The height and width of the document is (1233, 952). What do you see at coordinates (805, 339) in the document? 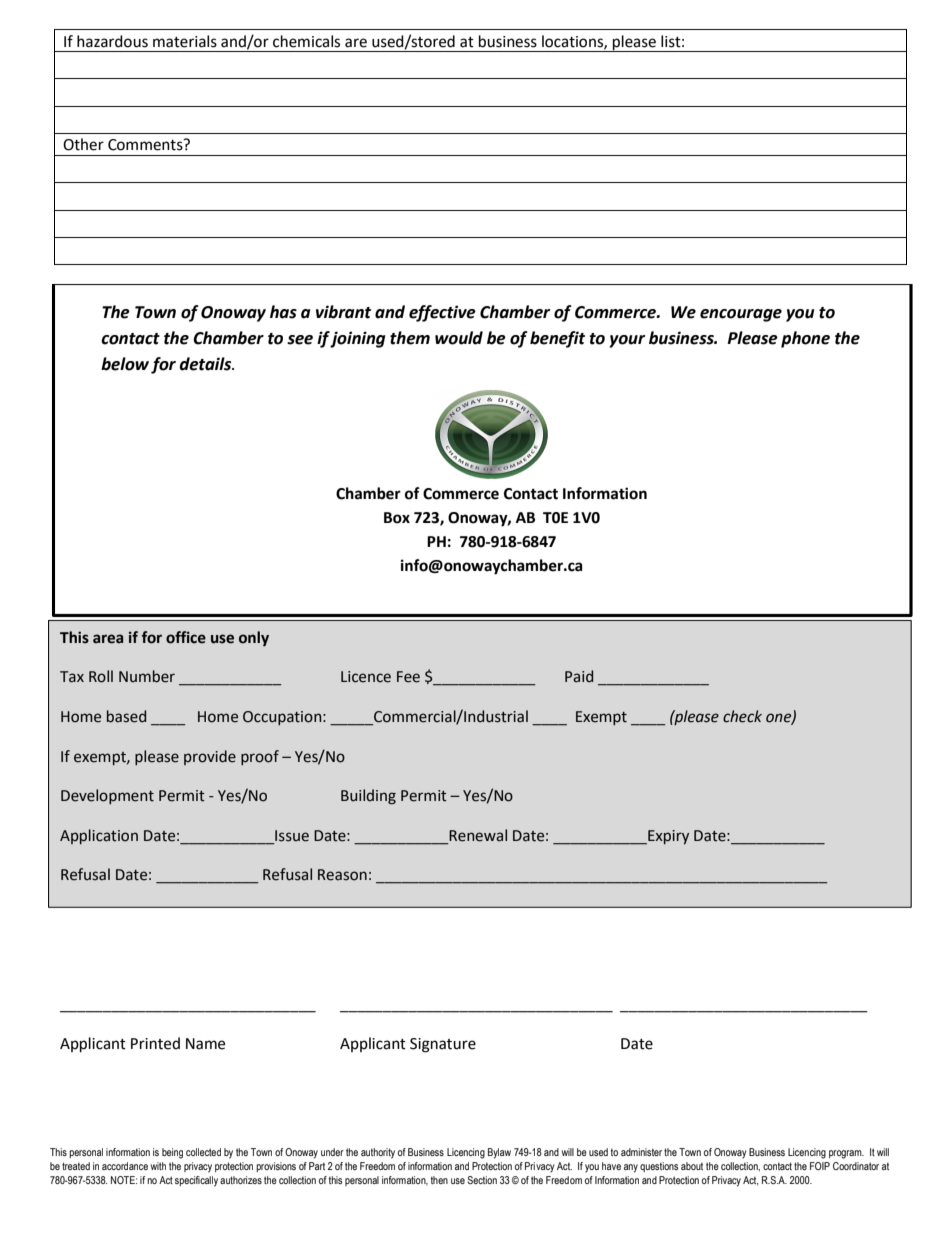
I see `phone` at bounding box center [805, 339].
